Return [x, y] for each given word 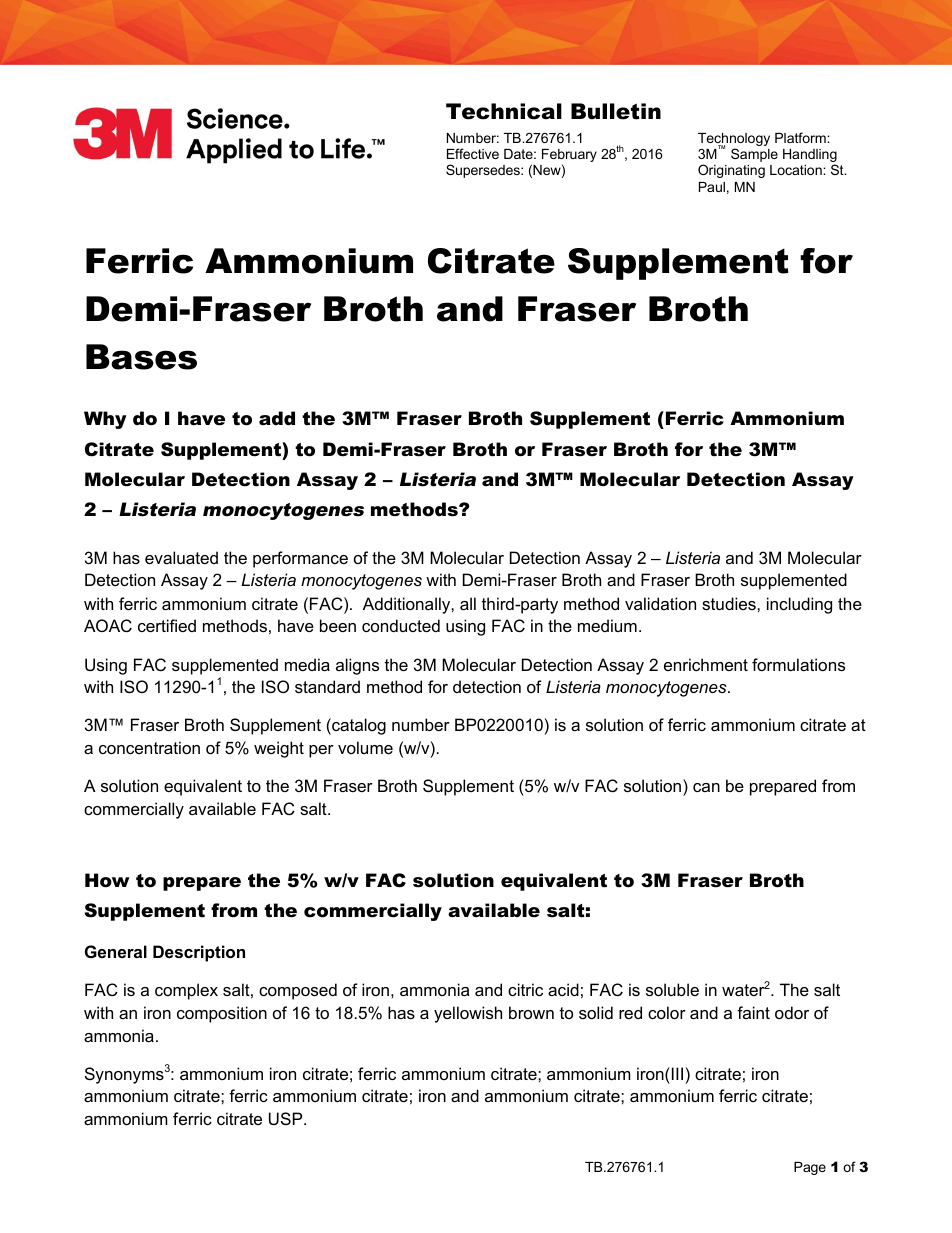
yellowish [468, 1014]
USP [287, 1118]
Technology [734, 141]
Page [810, 1168]
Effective [473, 153]
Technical [504, 111]
